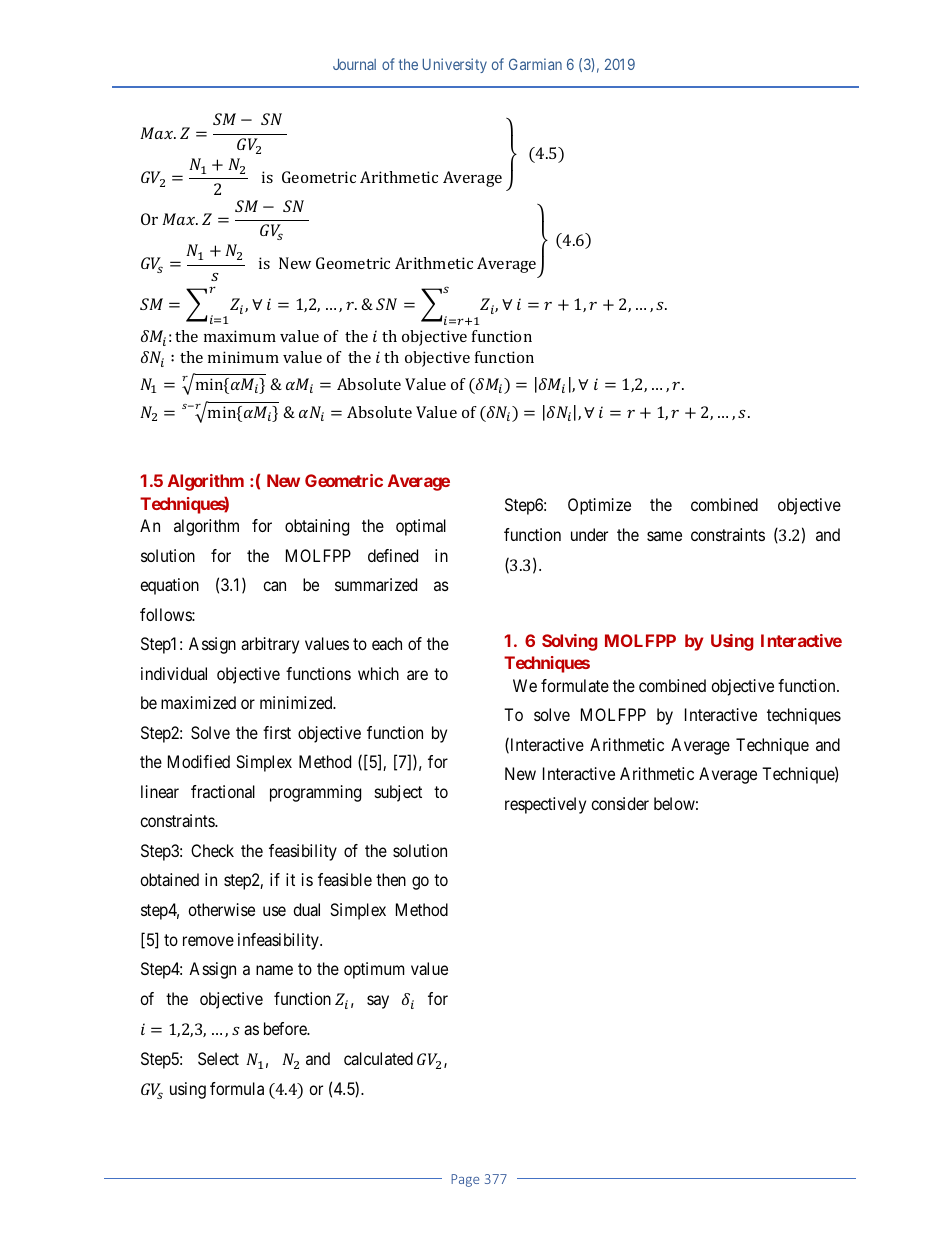 This screenshot has width=952, height=1233. I want to click on arbitrary, so click(270, 645).
